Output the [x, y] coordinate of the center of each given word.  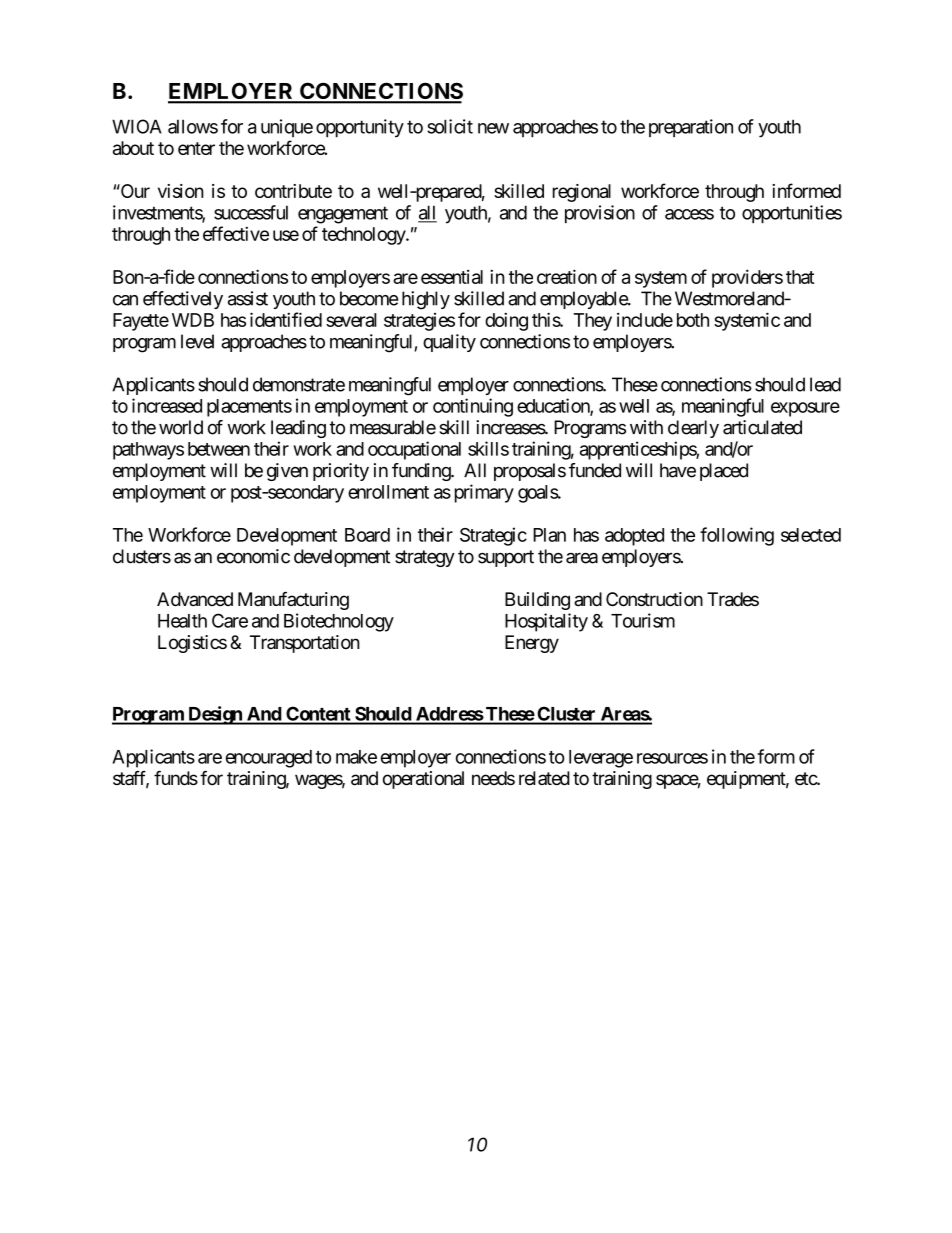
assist [248, 298]
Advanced [195, 599]
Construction [654, 599]
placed [724, 472]
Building [537, 601]
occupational [414, 450]
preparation [691, 128]
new [493, 128]
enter [196, 148]
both [693, 320]
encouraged [269, 759]
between [219, 449]
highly [426, 300]
